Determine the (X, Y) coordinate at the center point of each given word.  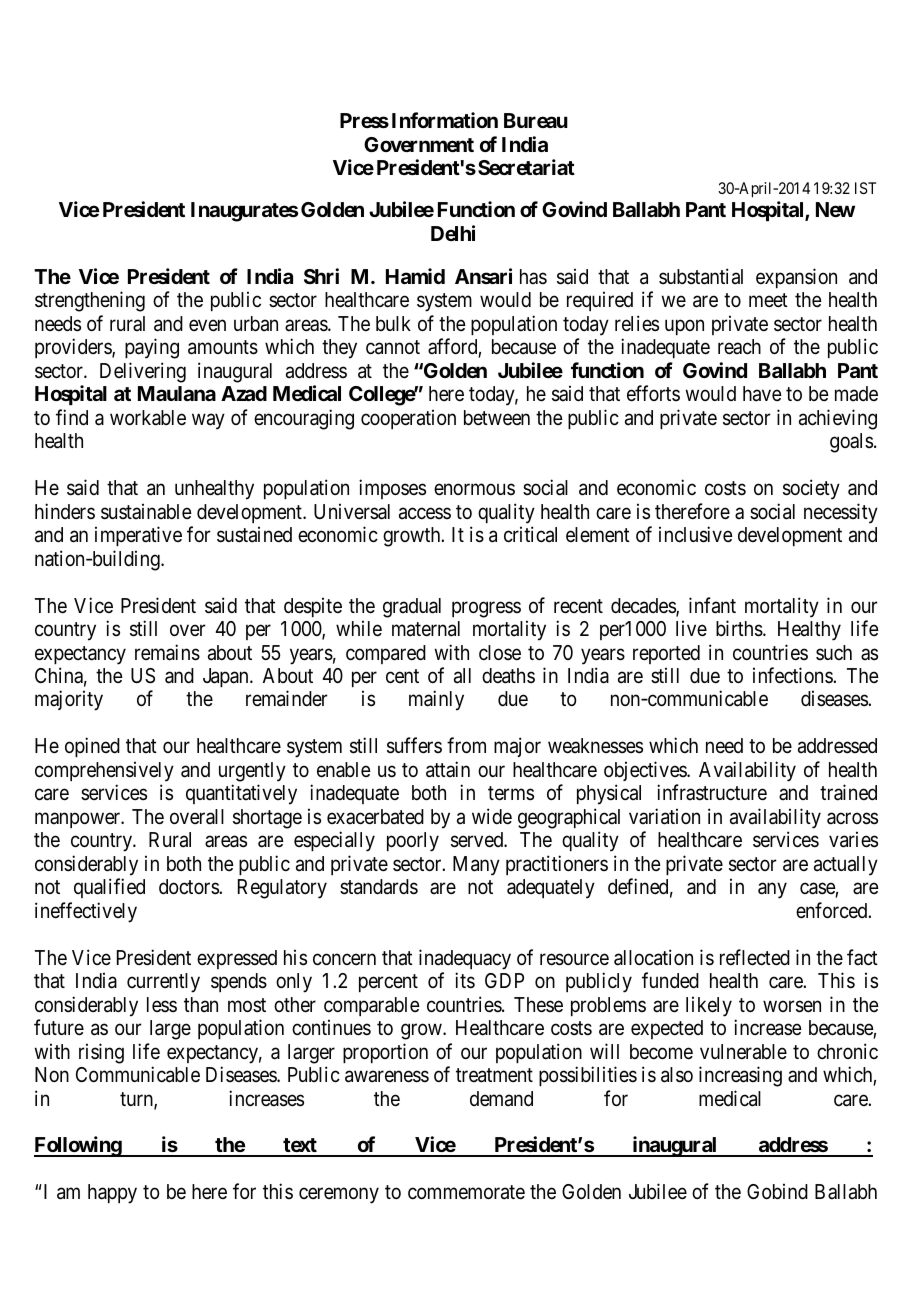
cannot (393, 348)
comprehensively (104, 771)
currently (163, 983)
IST (865, 188)
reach (739, 347)
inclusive (696, 534)
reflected (755, 957)
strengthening (90, 301)
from (466, 745)
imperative (138, 536)
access (425, 513)
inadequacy (465, 959)
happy (112, 1194)
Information (445, 120)
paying (152, 348)
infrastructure (712, 792)
